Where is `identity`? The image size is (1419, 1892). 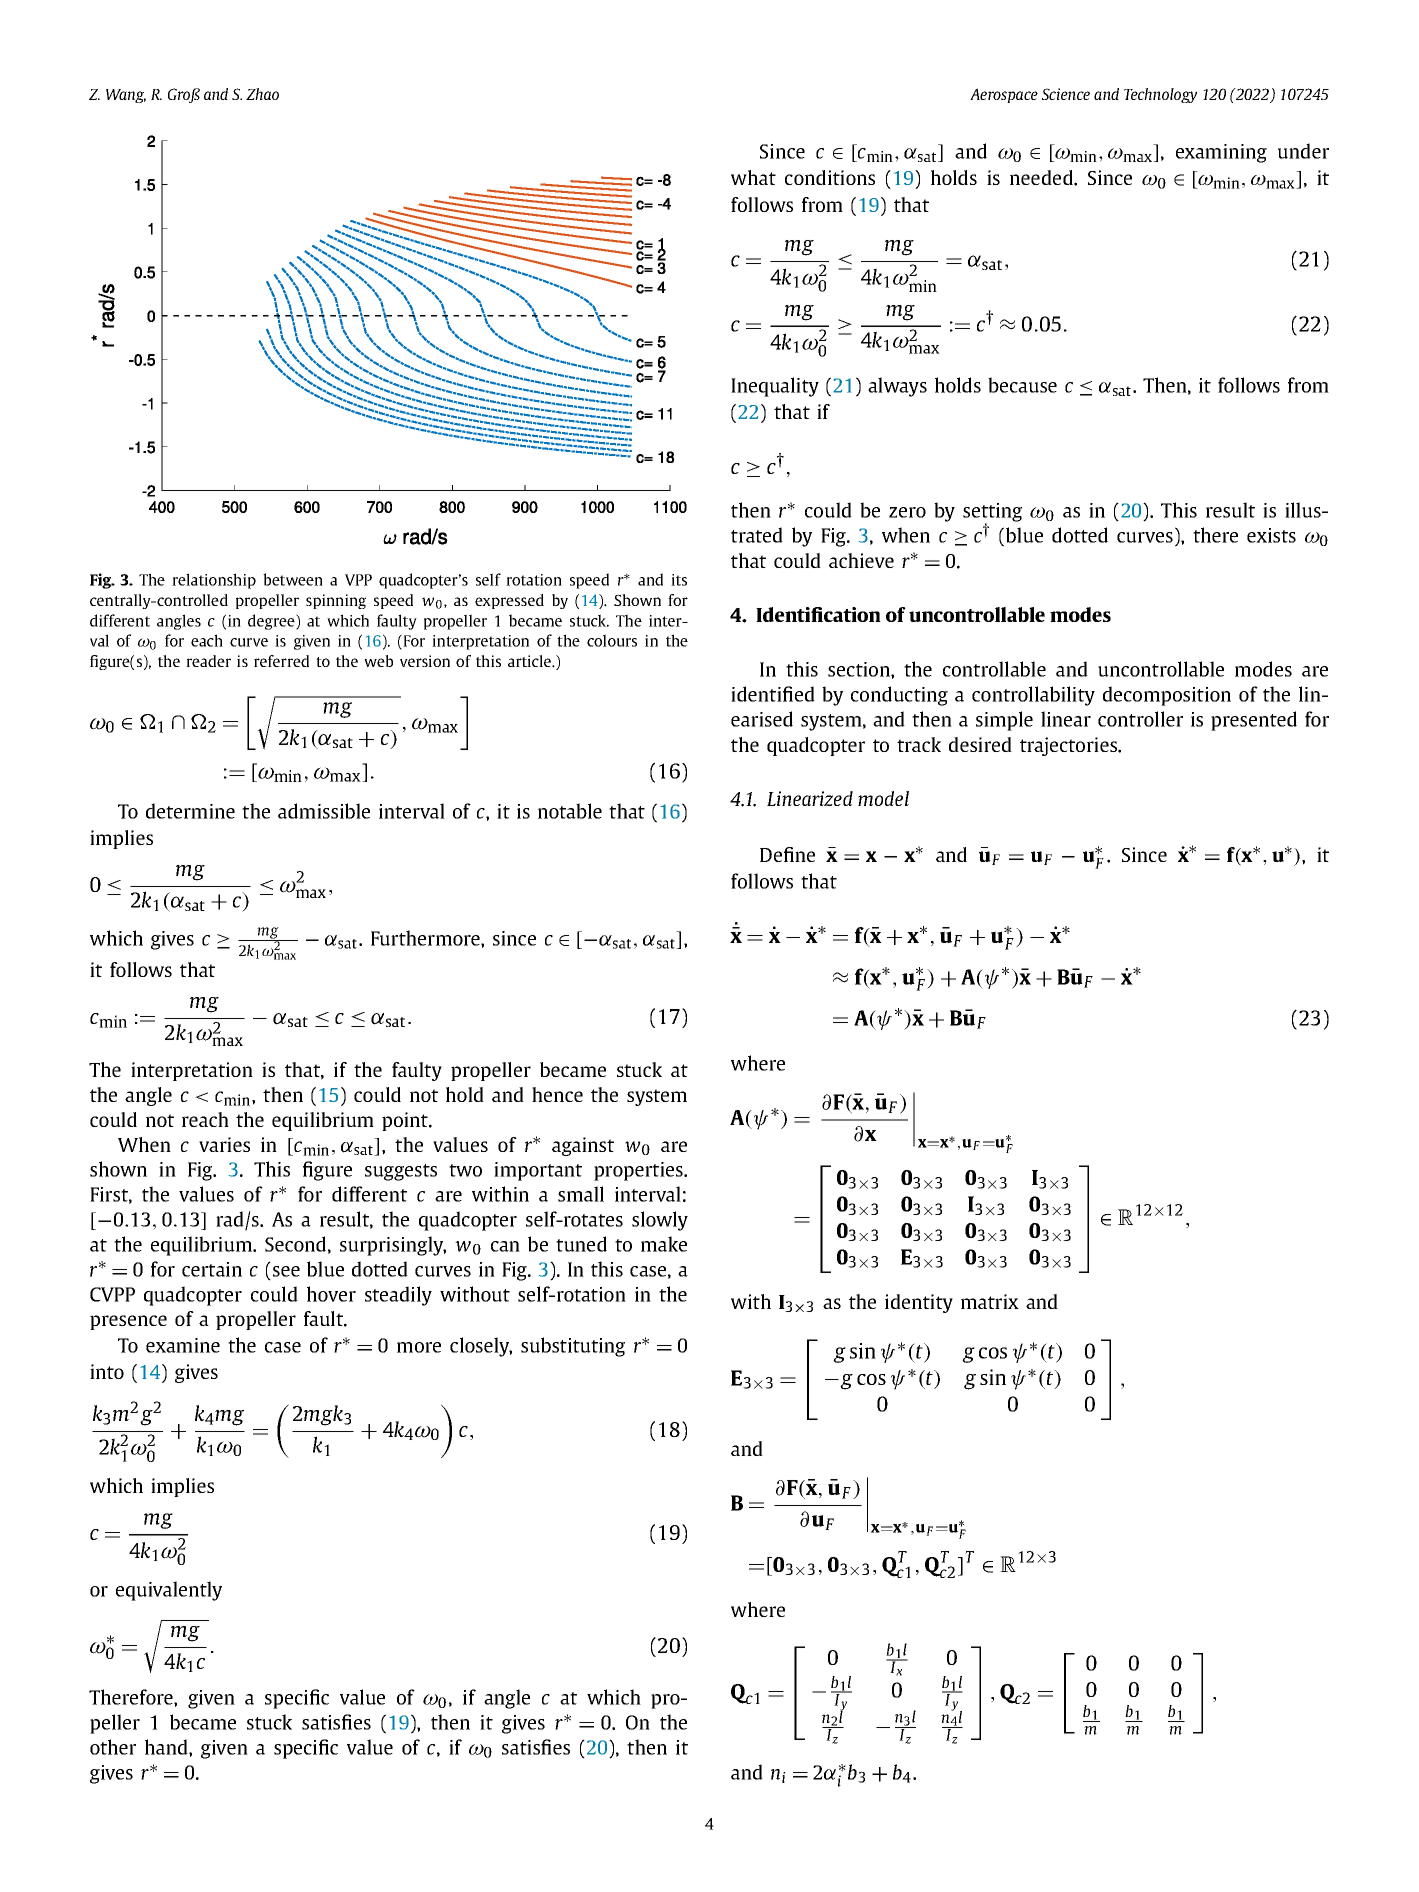
identity is located at coordinates (919, 1303).
